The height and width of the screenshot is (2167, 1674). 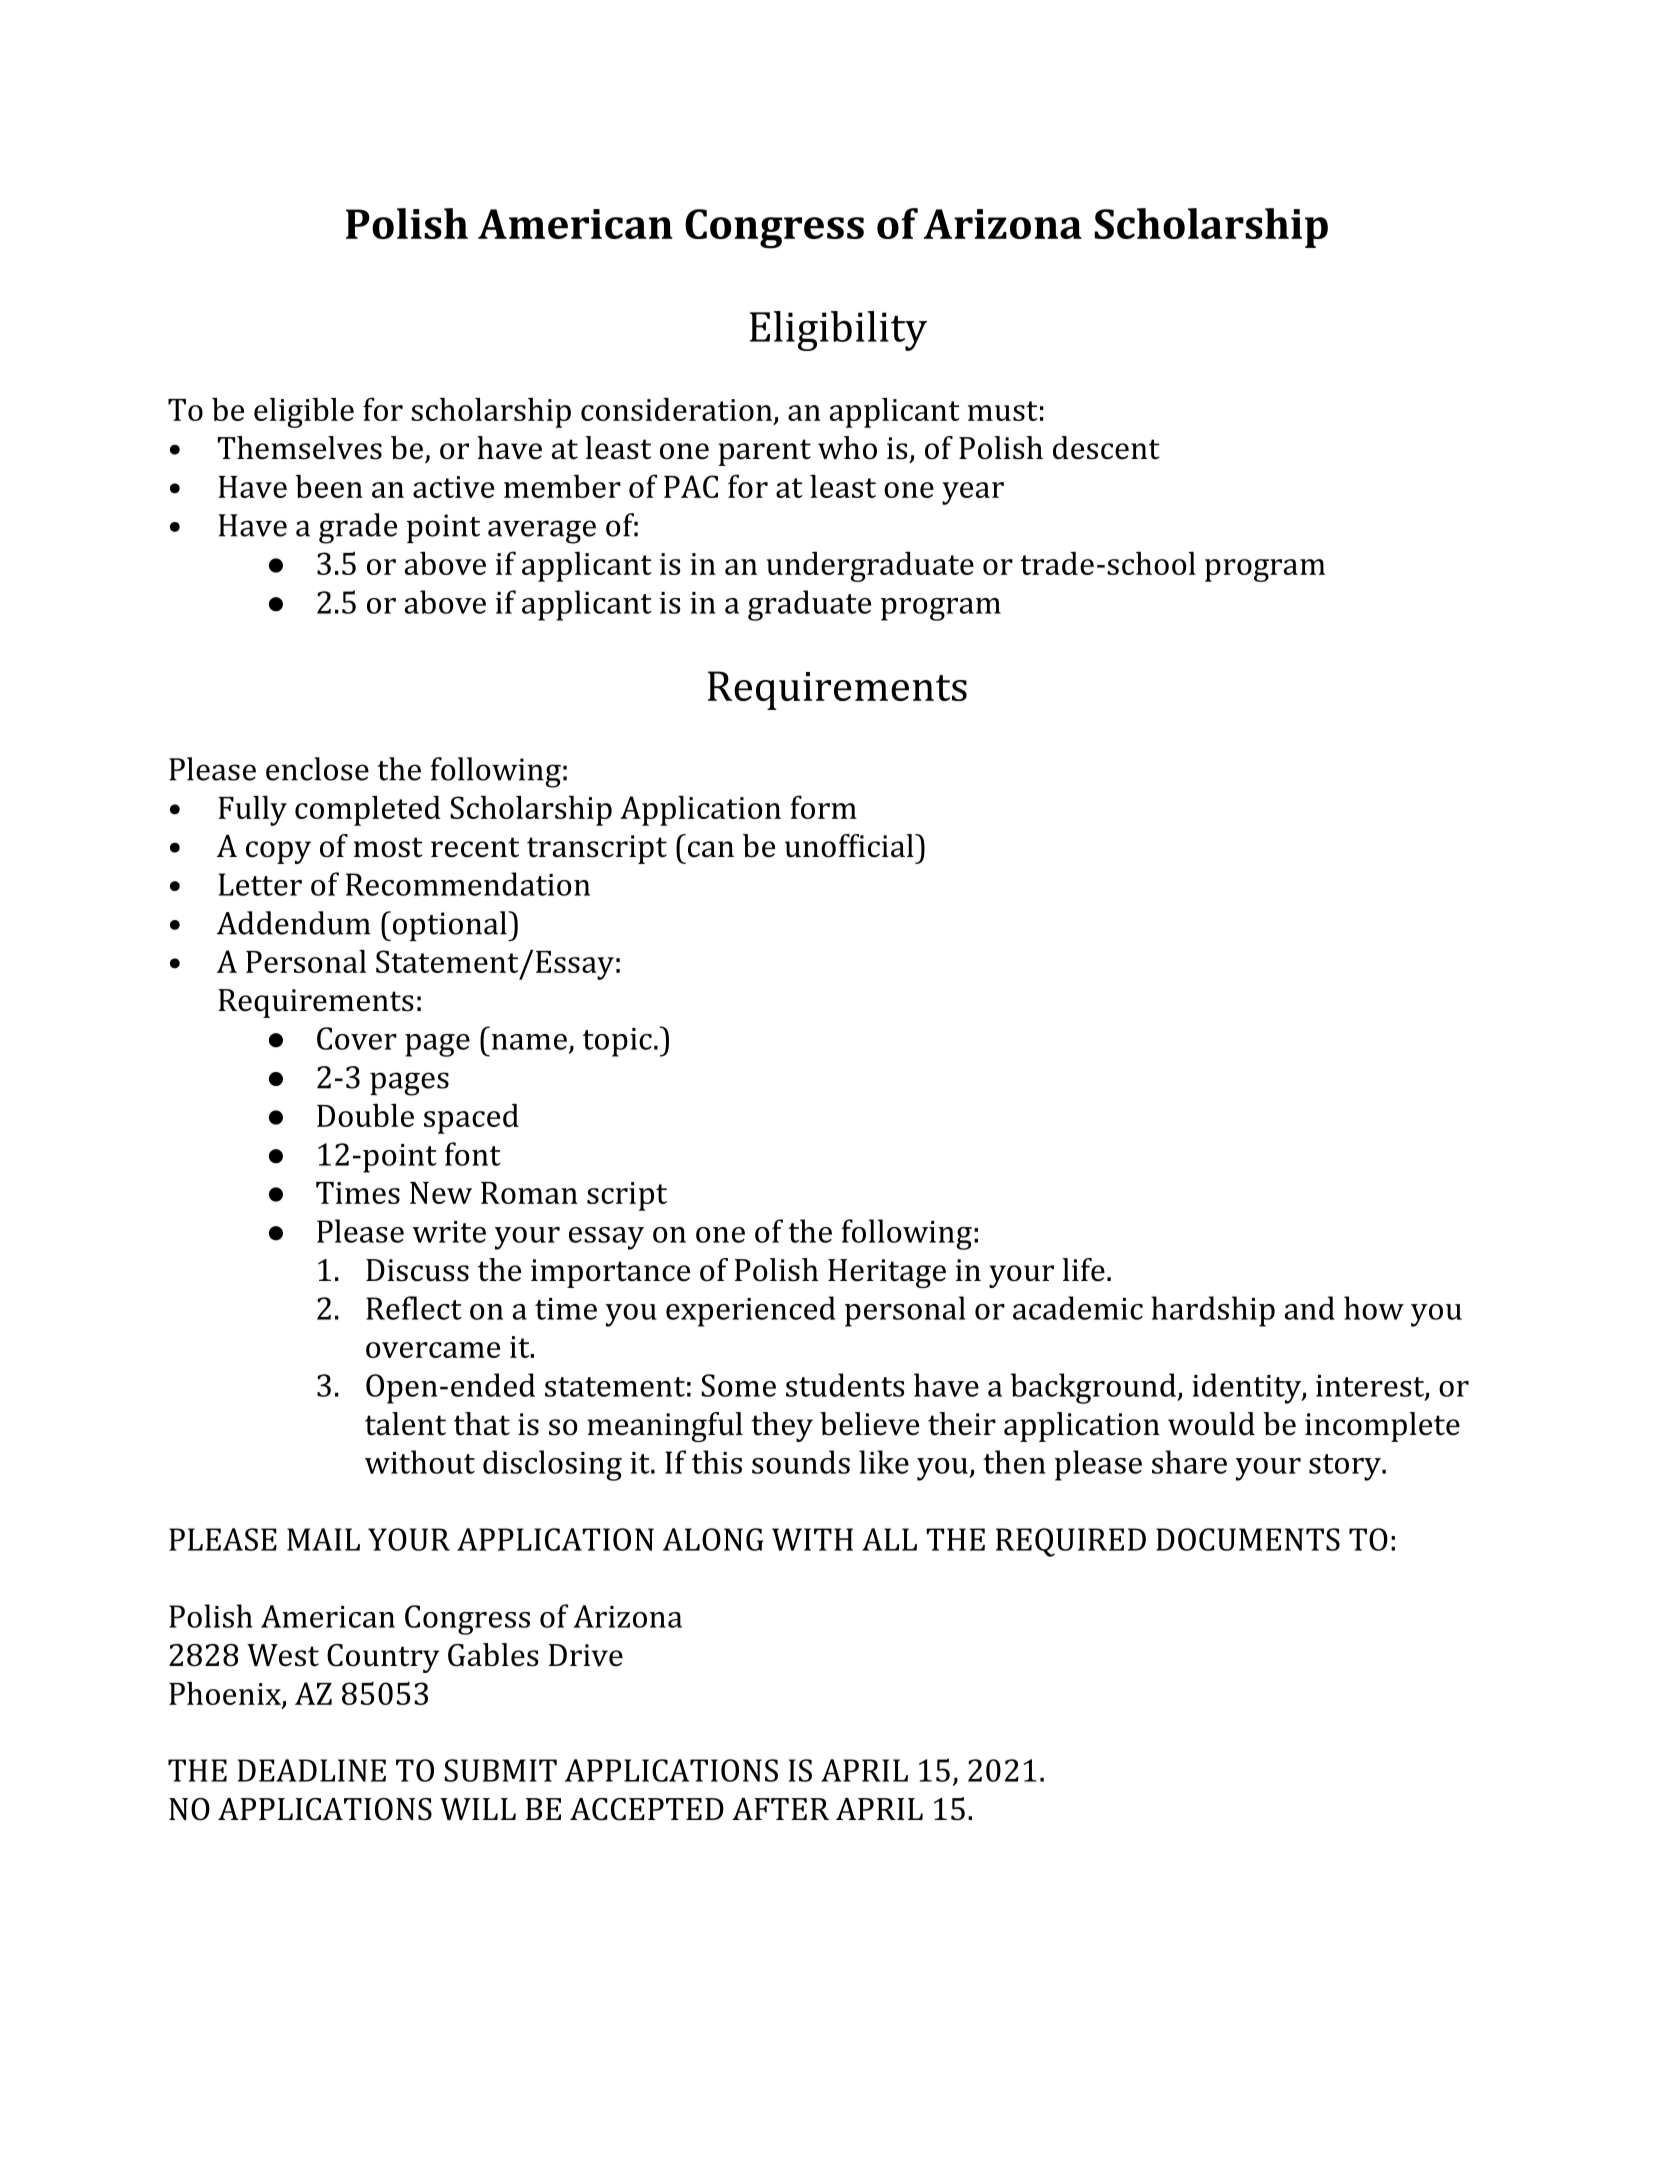 What do you see at coordinates (617, 1042) in the screenshot?
I see `topic` at bounding box center [617, 1042].
